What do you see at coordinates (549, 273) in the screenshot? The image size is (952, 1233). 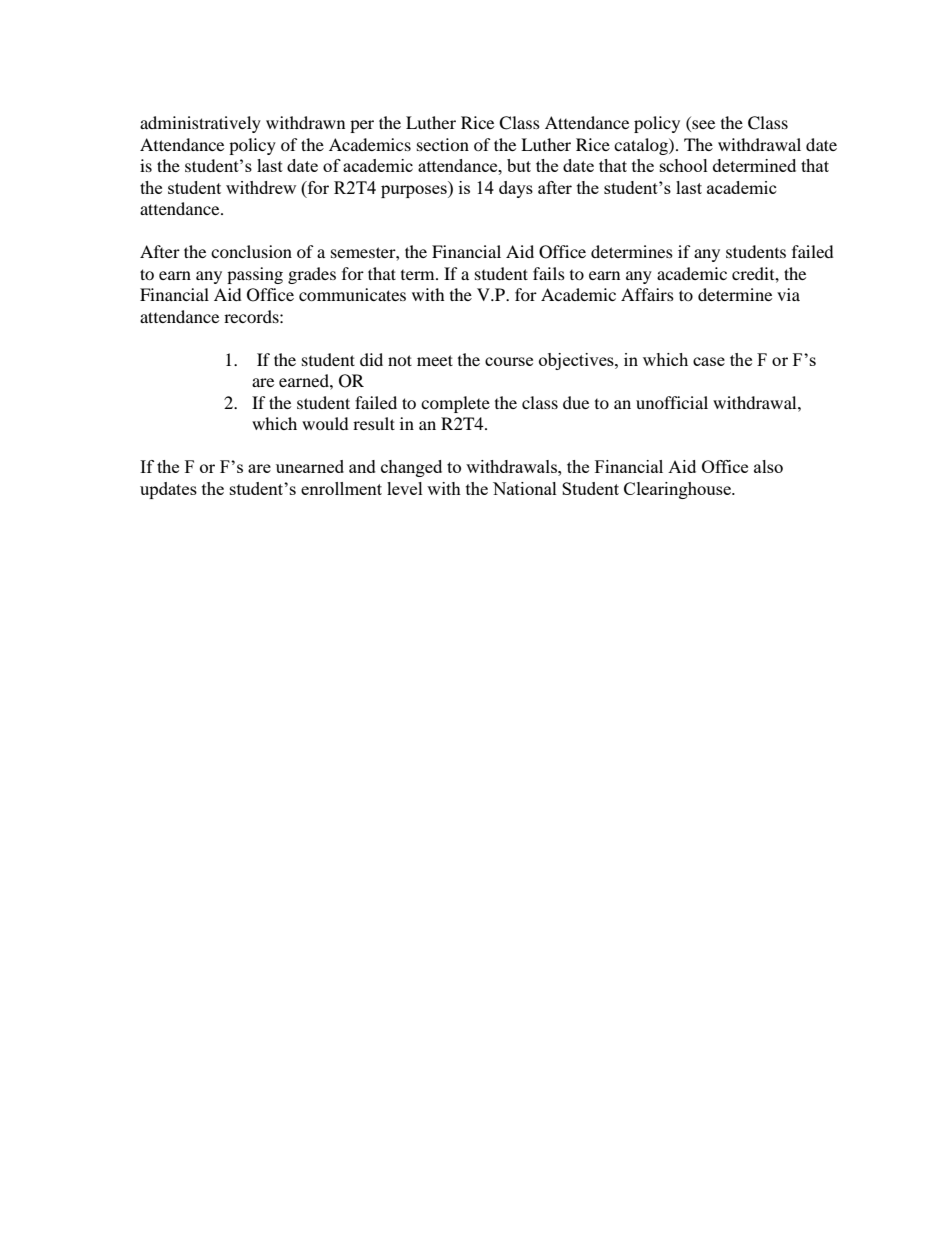 I see `fails` at bounding box center [549, 273].
